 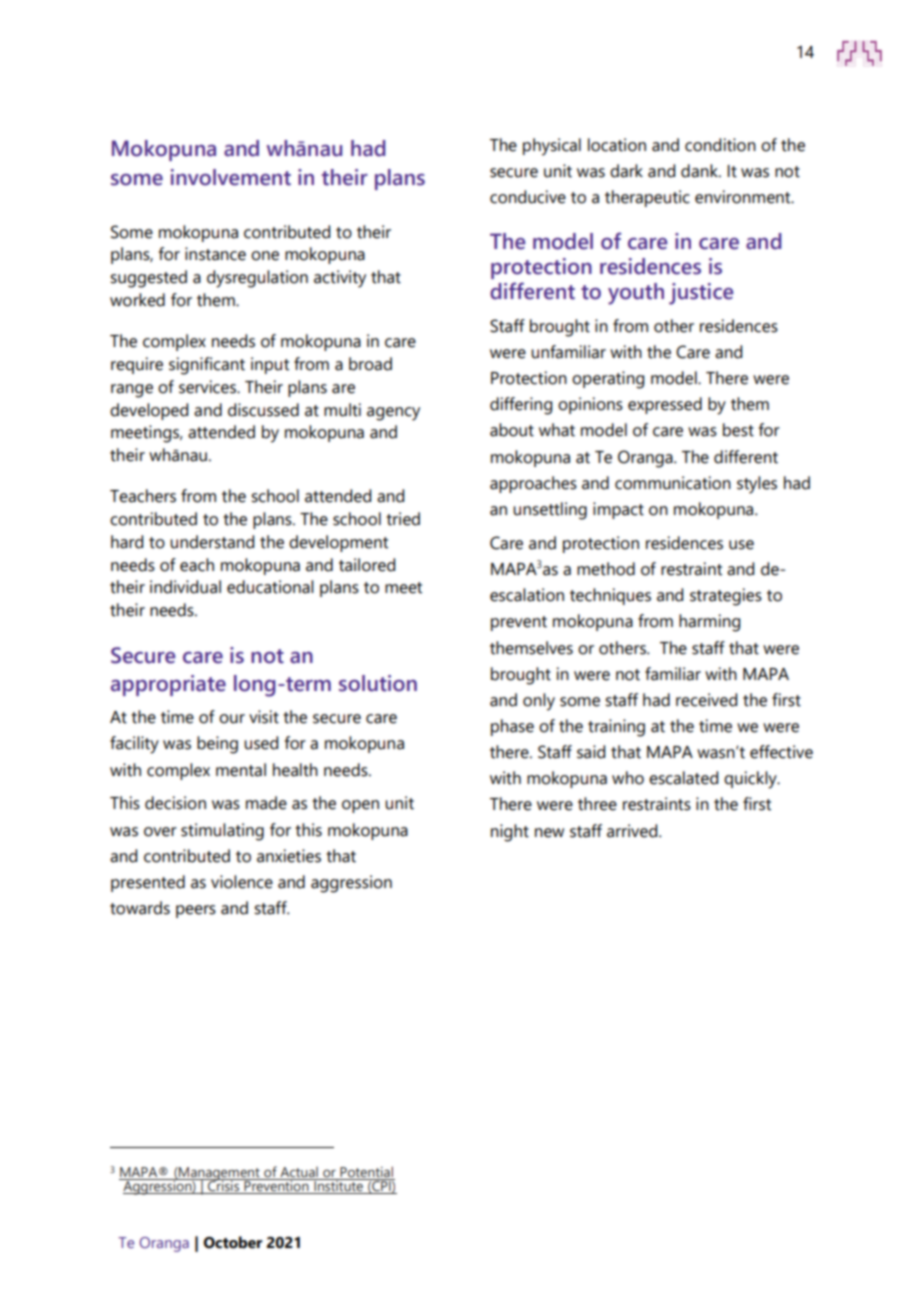 I want to click on differing, so click(x=521, y=406).
